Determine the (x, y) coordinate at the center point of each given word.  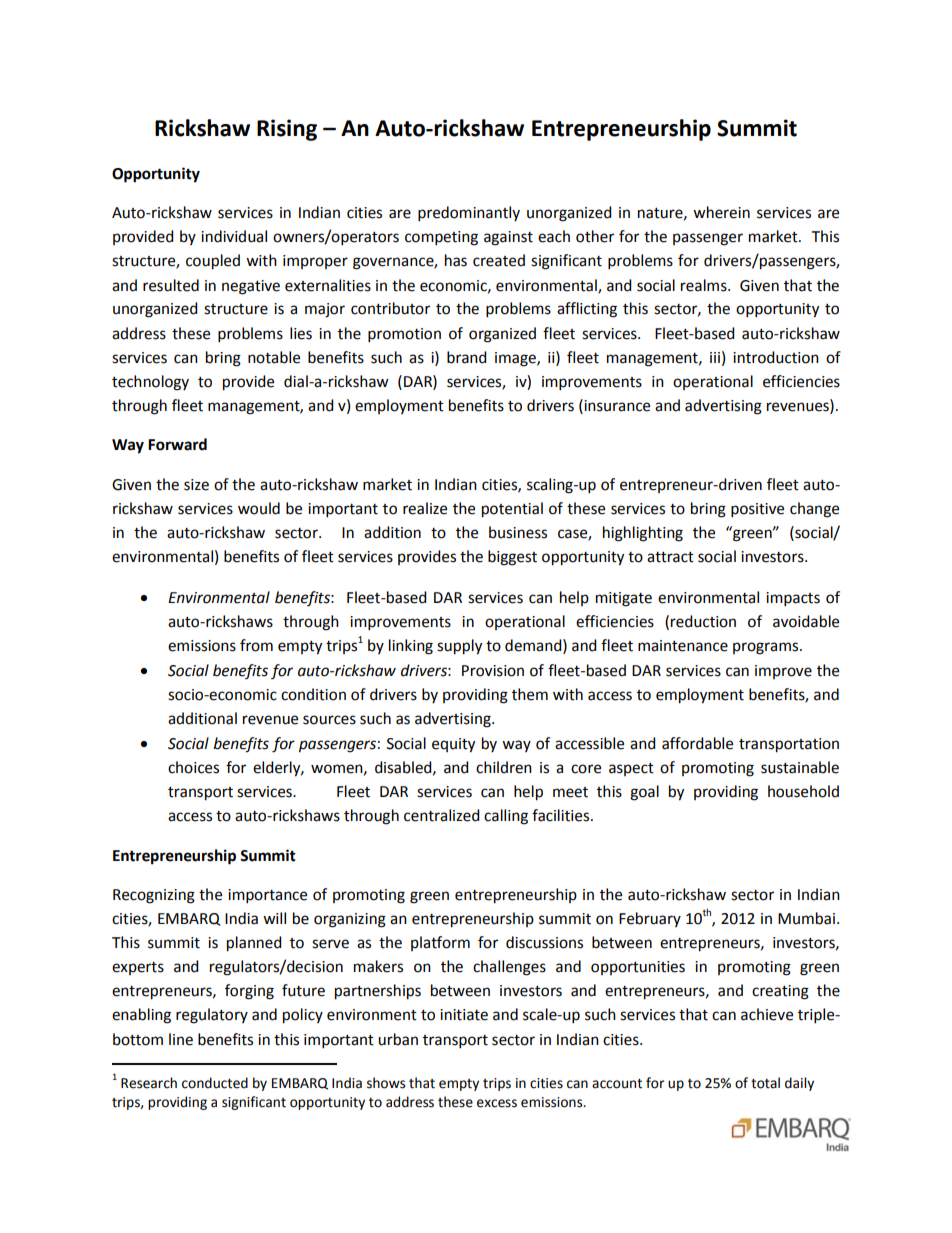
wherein (721, 212)
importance (267, 896)
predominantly (469, 214)
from (256, 645)
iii (715, 357)
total (765, 1083)
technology (150, 383)
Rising (287, 130)
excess (497, 1103)
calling (506, 817)
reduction (703, 621)
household (803, 791)
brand (467, 357)
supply (459, 647)
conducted (215, 1083)
